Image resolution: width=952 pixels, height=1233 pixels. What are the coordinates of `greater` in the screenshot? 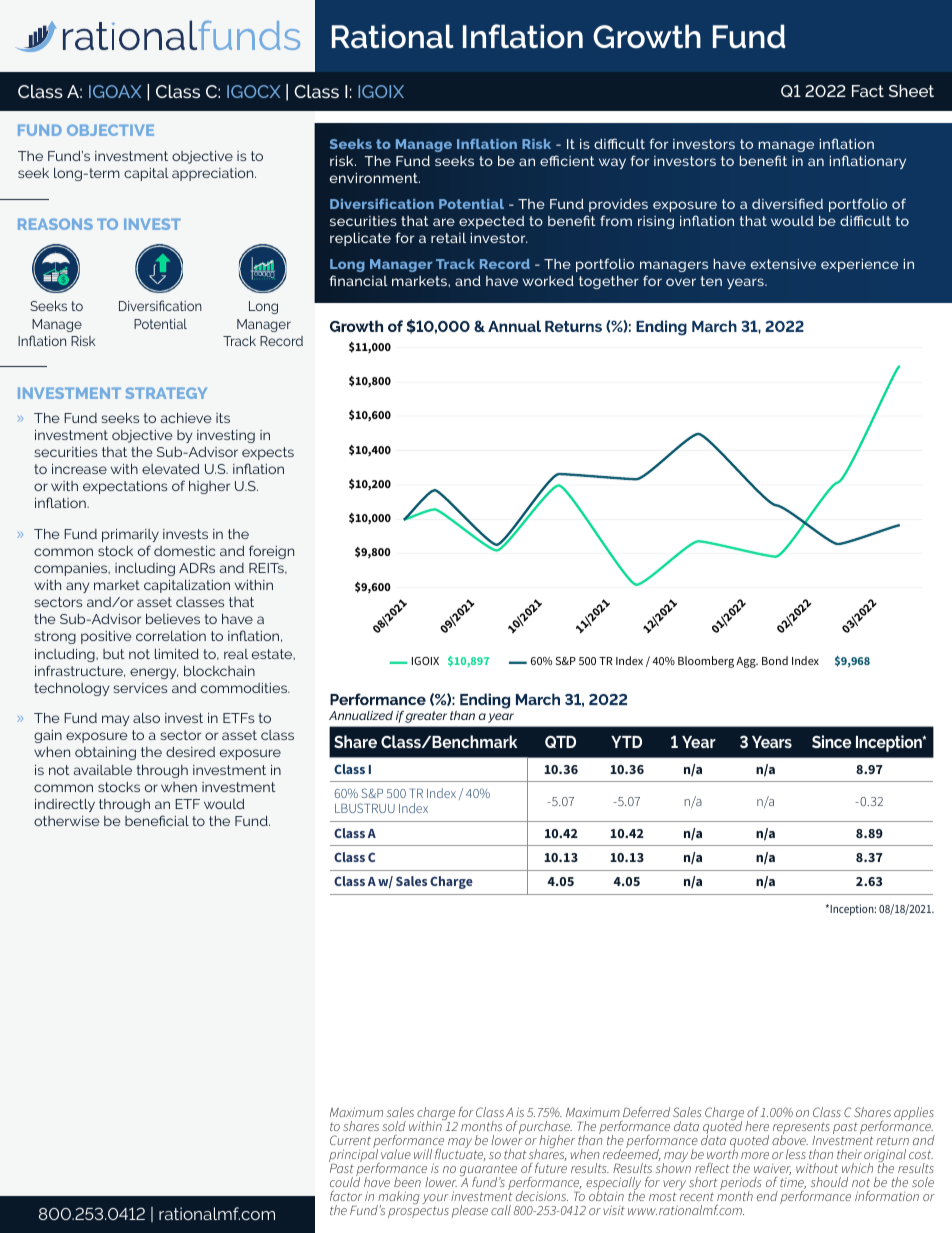 It's located at (426, 717).
